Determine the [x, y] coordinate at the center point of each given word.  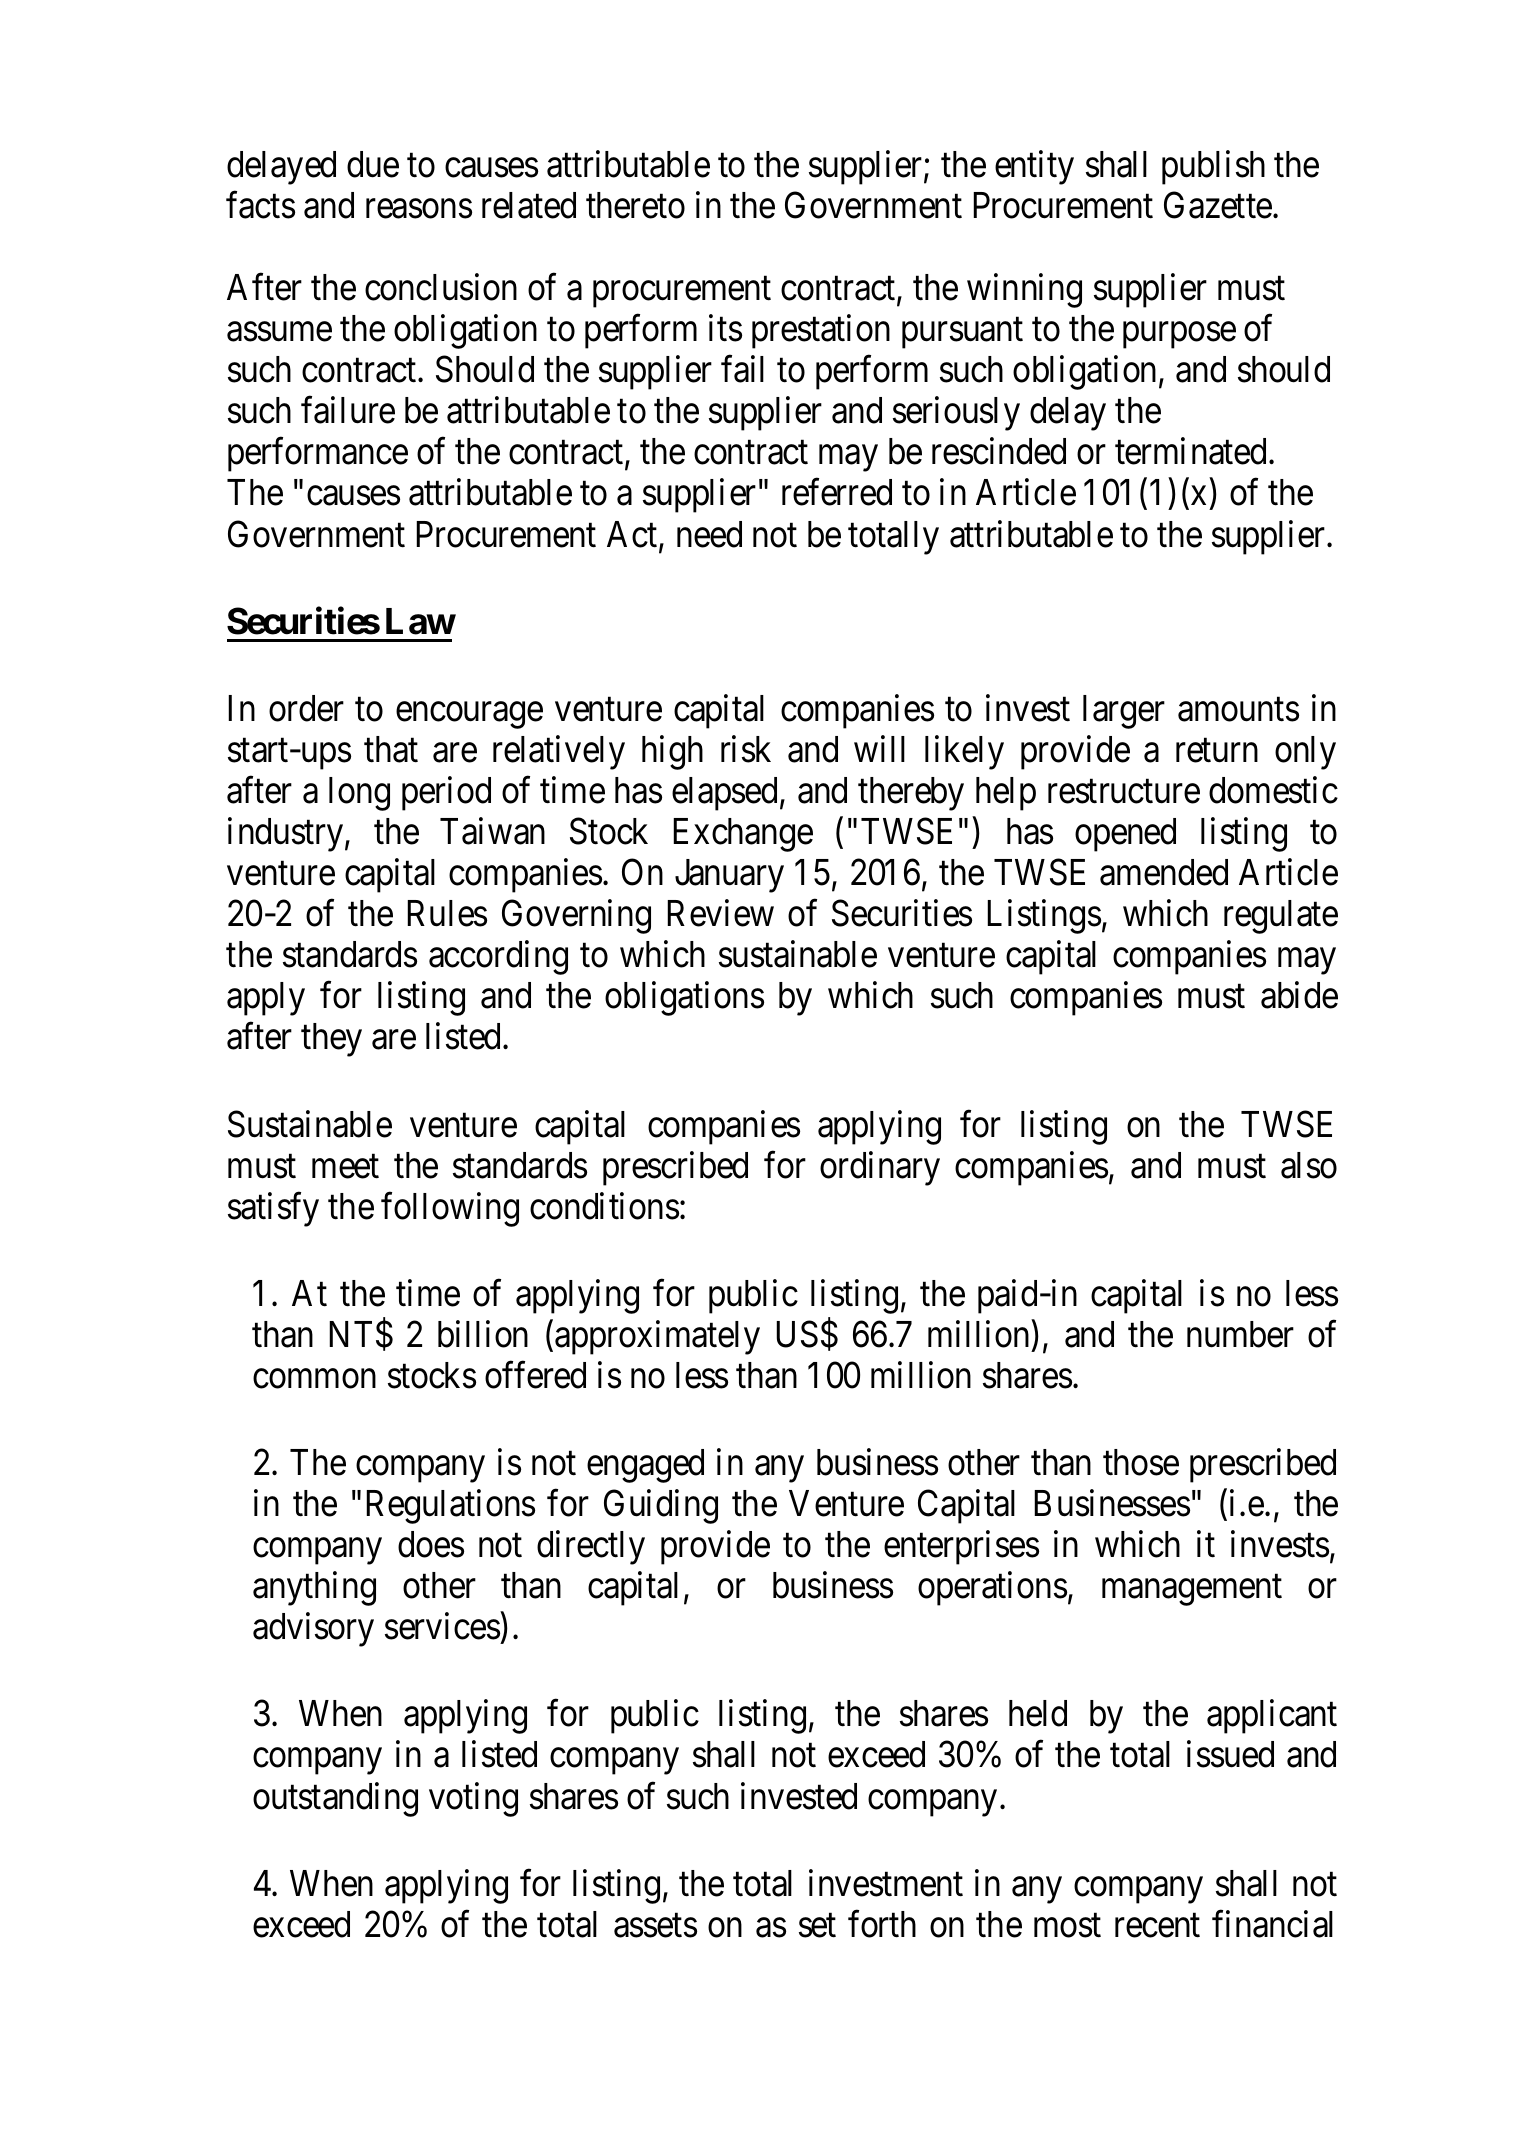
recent [1157, 1926]
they [331, 1040]
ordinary [880, 1168]
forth [882, 1924]
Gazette [1218, 205]
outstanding [335, 1799]
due [373, 164]
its [725, 328]
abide [1299, 995]
